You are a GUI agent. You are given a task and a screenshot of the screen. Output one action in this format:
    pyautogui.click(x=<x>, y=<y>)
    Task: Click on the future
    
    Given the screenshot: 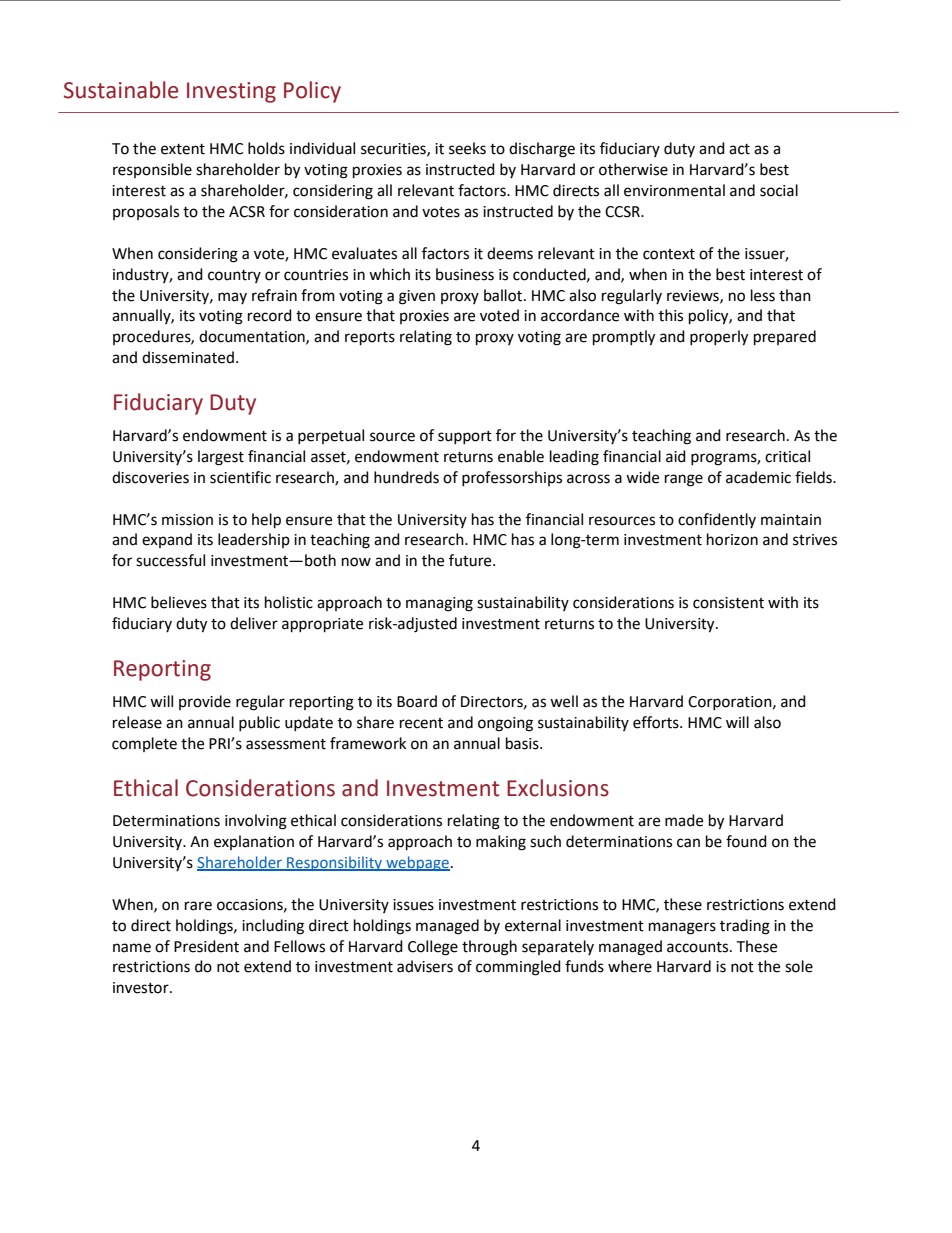 What is the action you would take?
    pyautogui.click(x=471, y=560)
